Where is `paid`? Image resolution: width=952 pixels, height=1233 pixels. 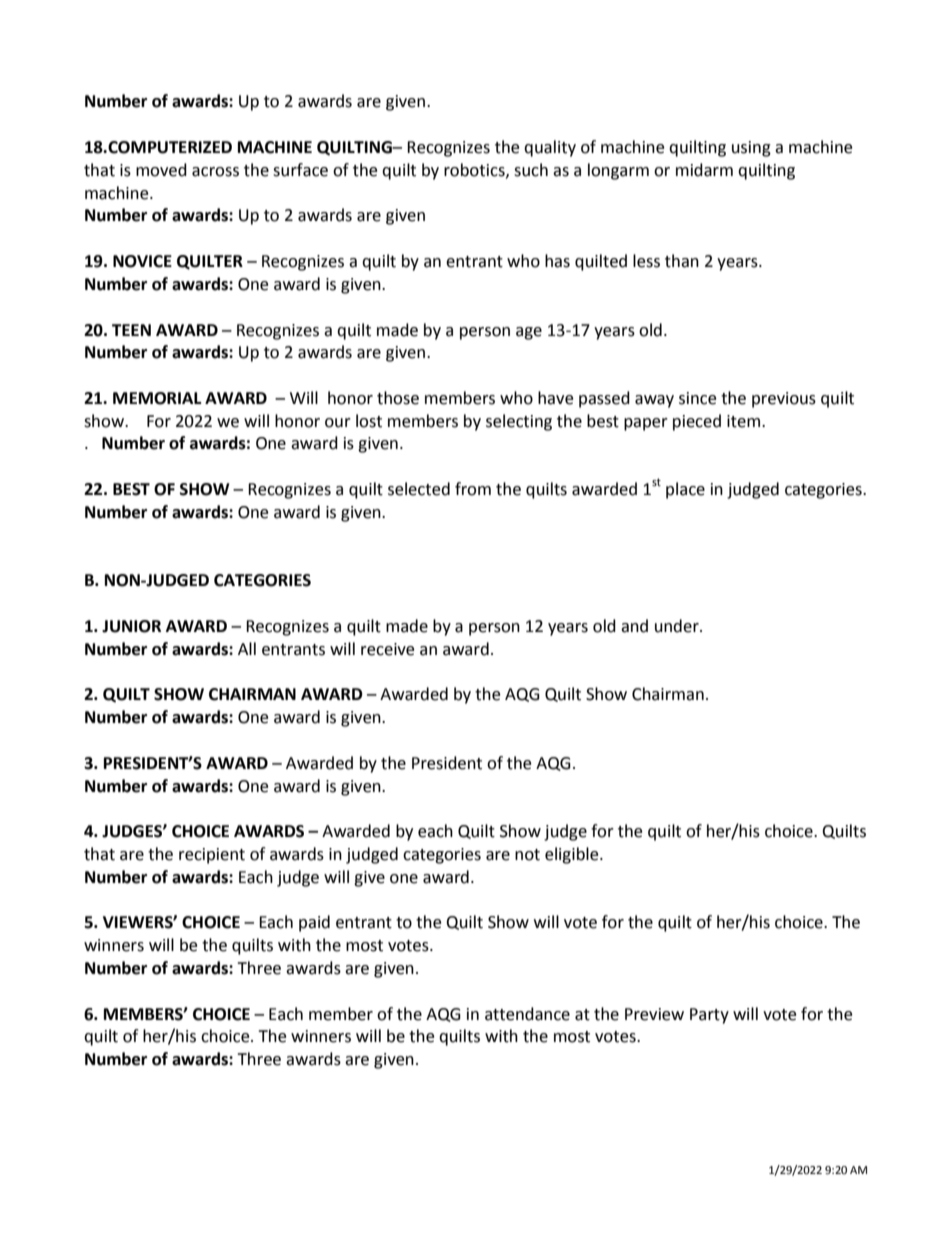 paid is located at coordinates (314, 923).
